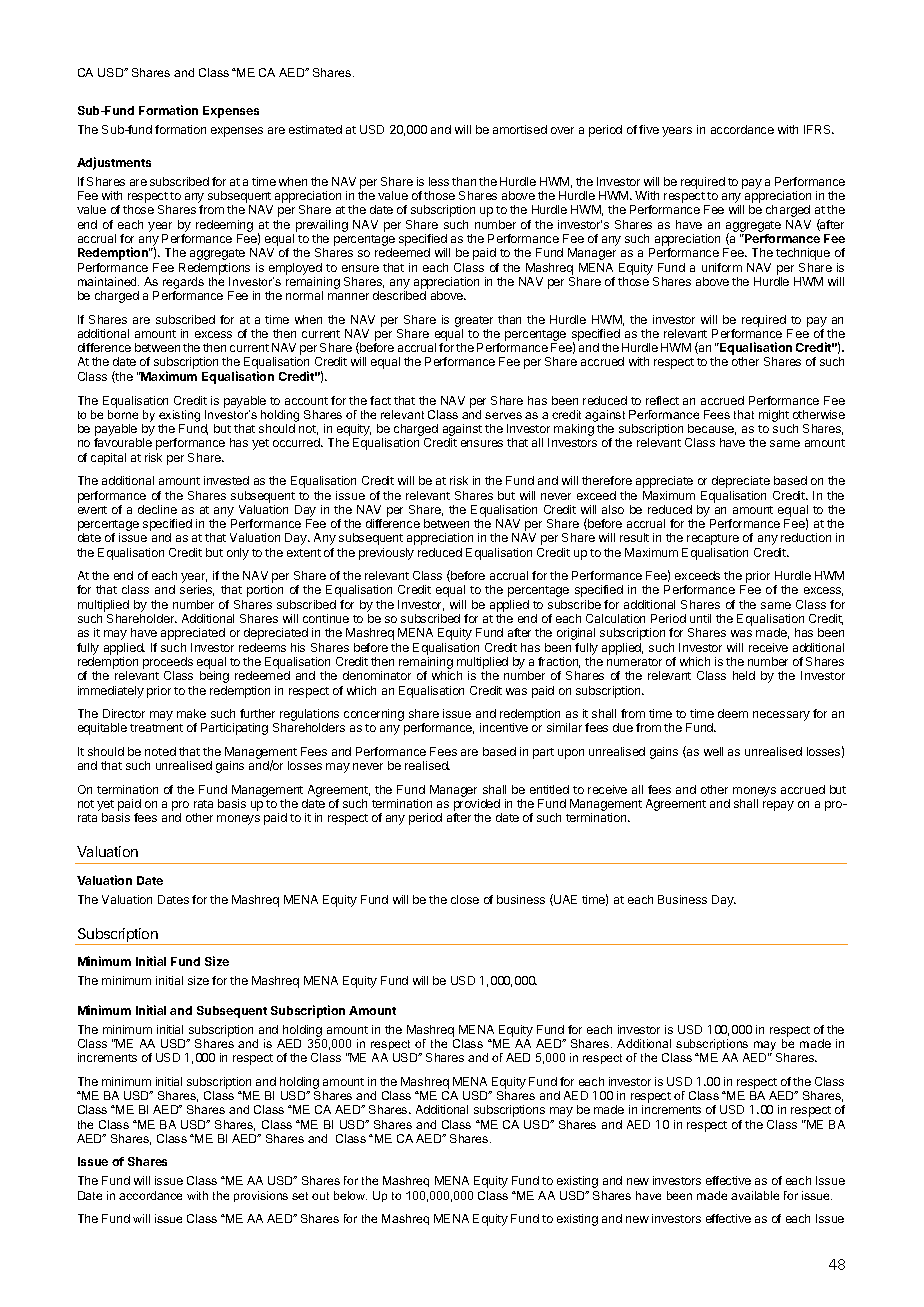  Describe the element at coordinates (439, 181) in the screenshot. I see `less` at that location.
